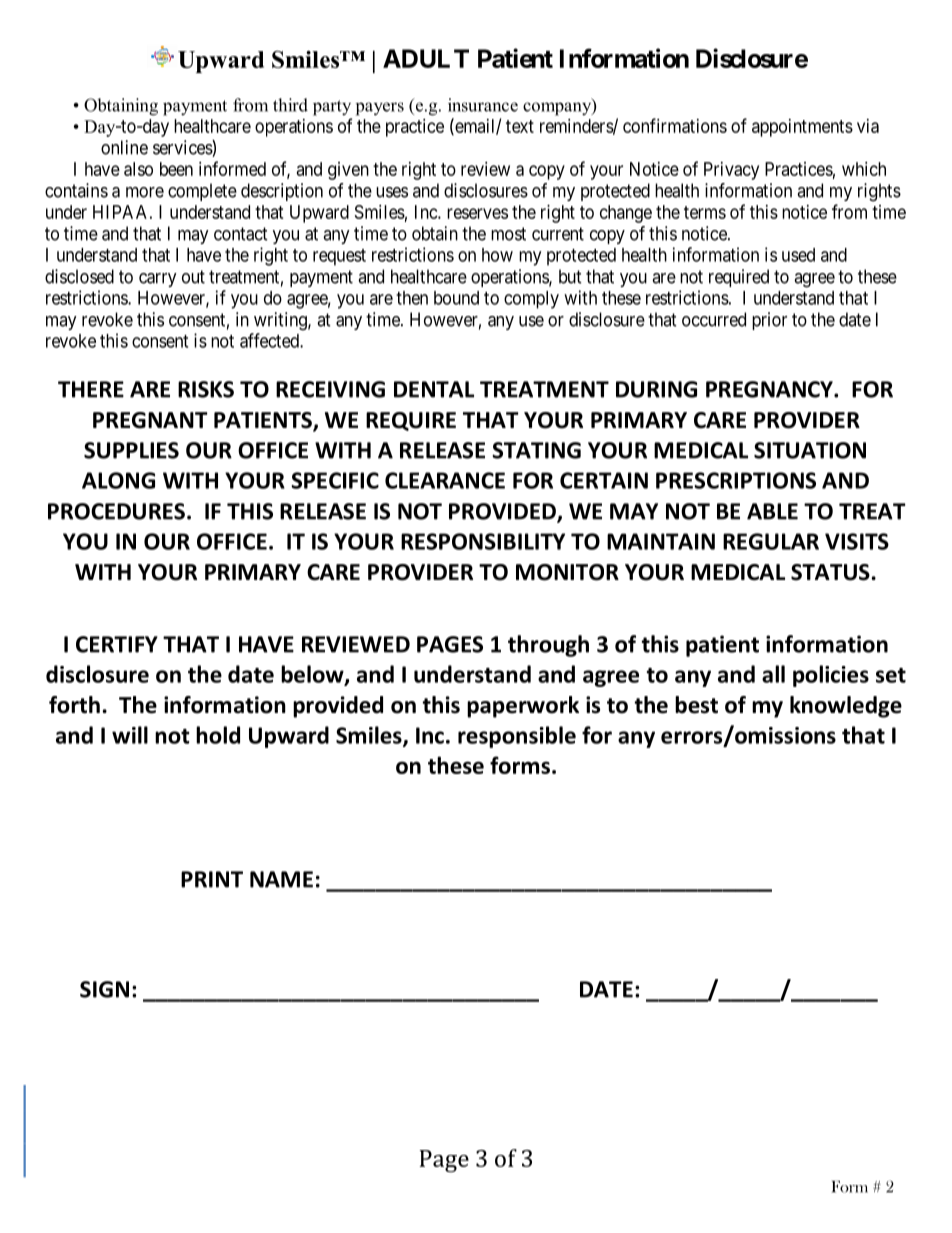 This screenshot has width=952, height=1233. I want to click on DENTAL, so click(434, 389).
